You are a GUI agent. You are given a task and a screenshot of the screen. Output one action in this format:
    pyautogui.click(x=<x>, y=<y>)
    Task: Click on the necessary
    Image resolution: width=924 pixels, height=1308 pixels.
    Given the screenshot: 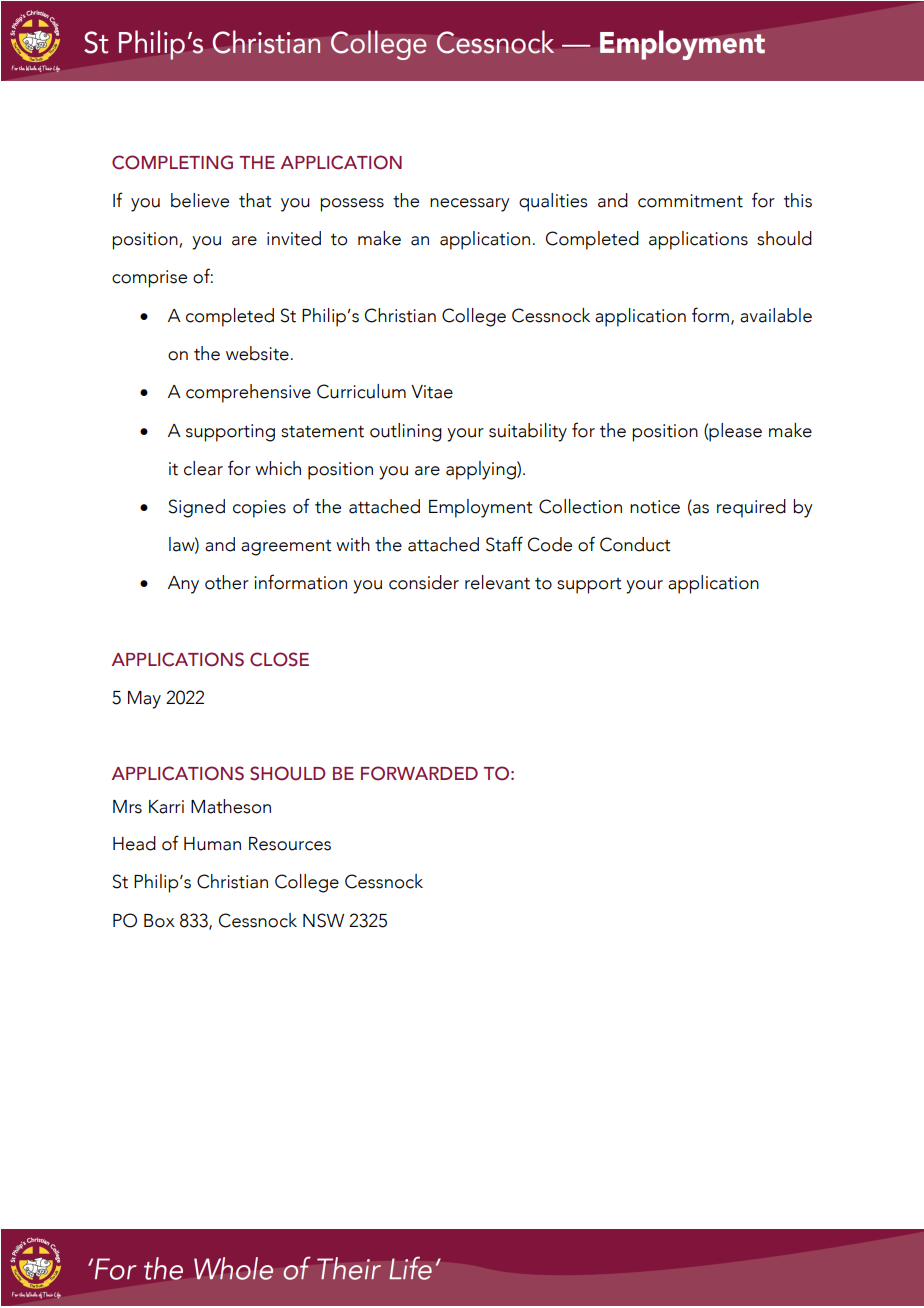 What is the action you would take?
    pyautogui.click(x=470, y=205)
